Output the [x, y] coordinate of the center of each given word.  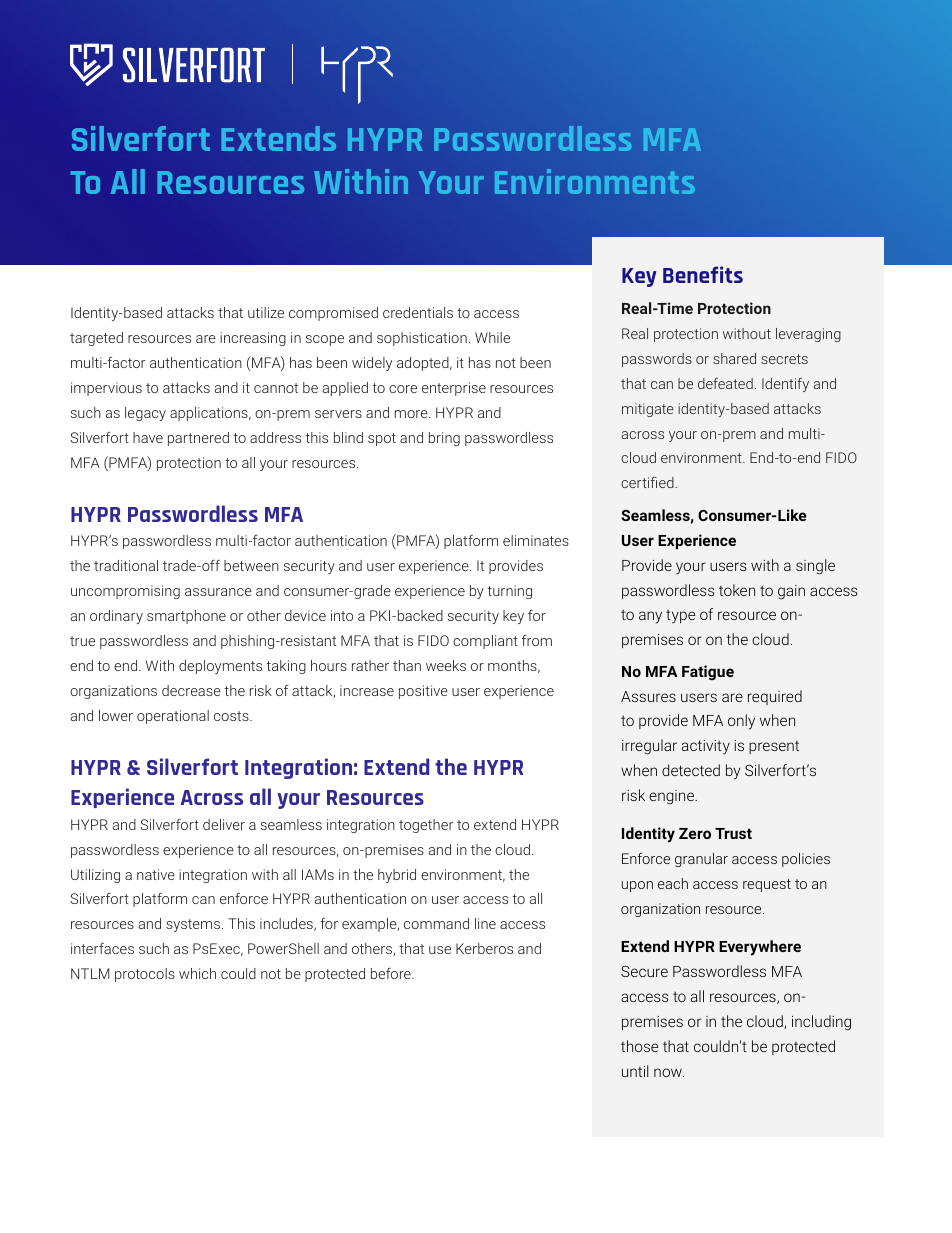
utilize [266, 312]
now [669, 1072]
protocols [145, 975]
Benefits [703, 274]
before [392, 973]
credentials [418, 312]
